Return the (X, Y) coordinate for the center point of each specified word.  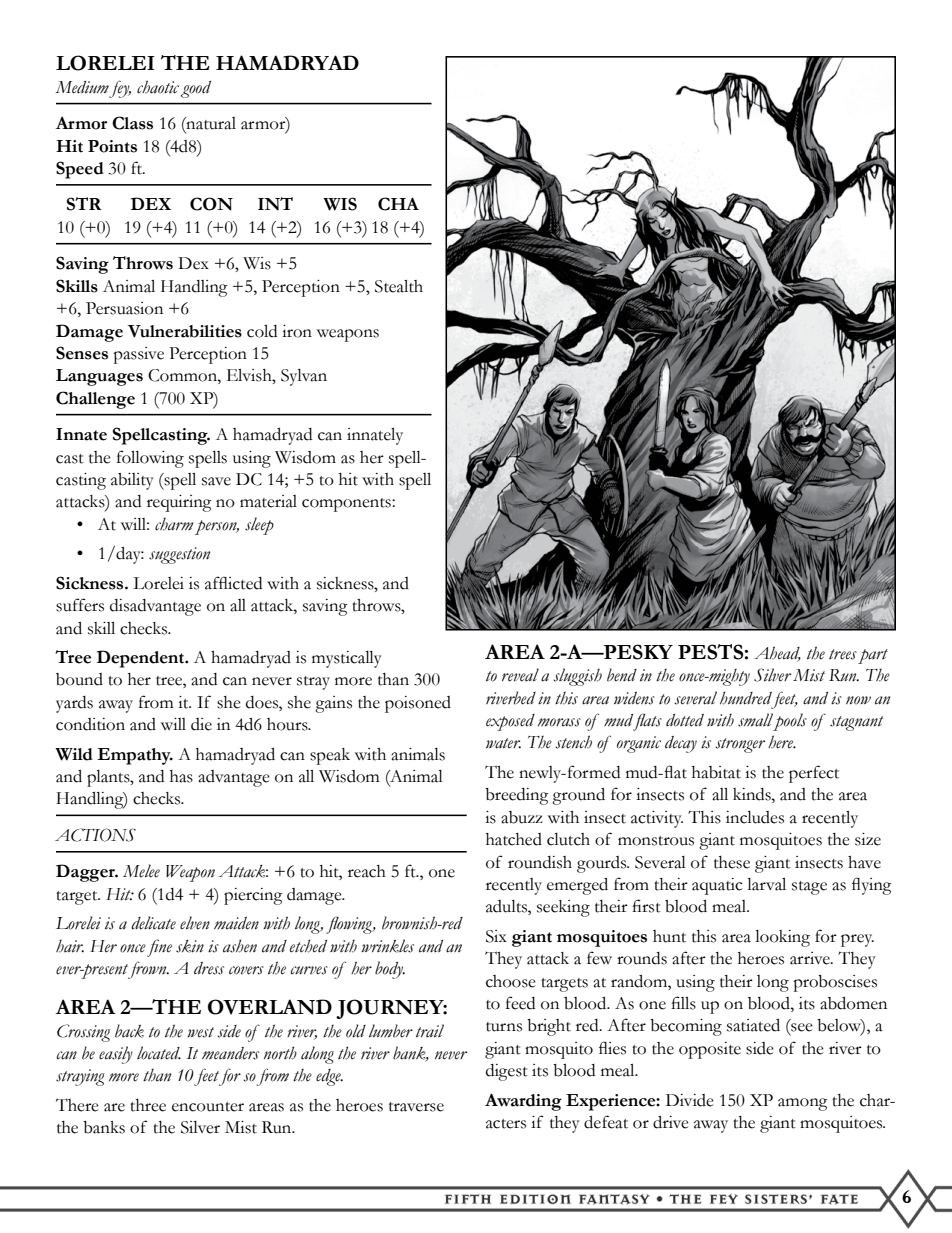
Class (132, 123)
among (803, 1104)
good (196, 89)
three (148, 1105)
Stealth (399, 286)
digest (507, 1072)
